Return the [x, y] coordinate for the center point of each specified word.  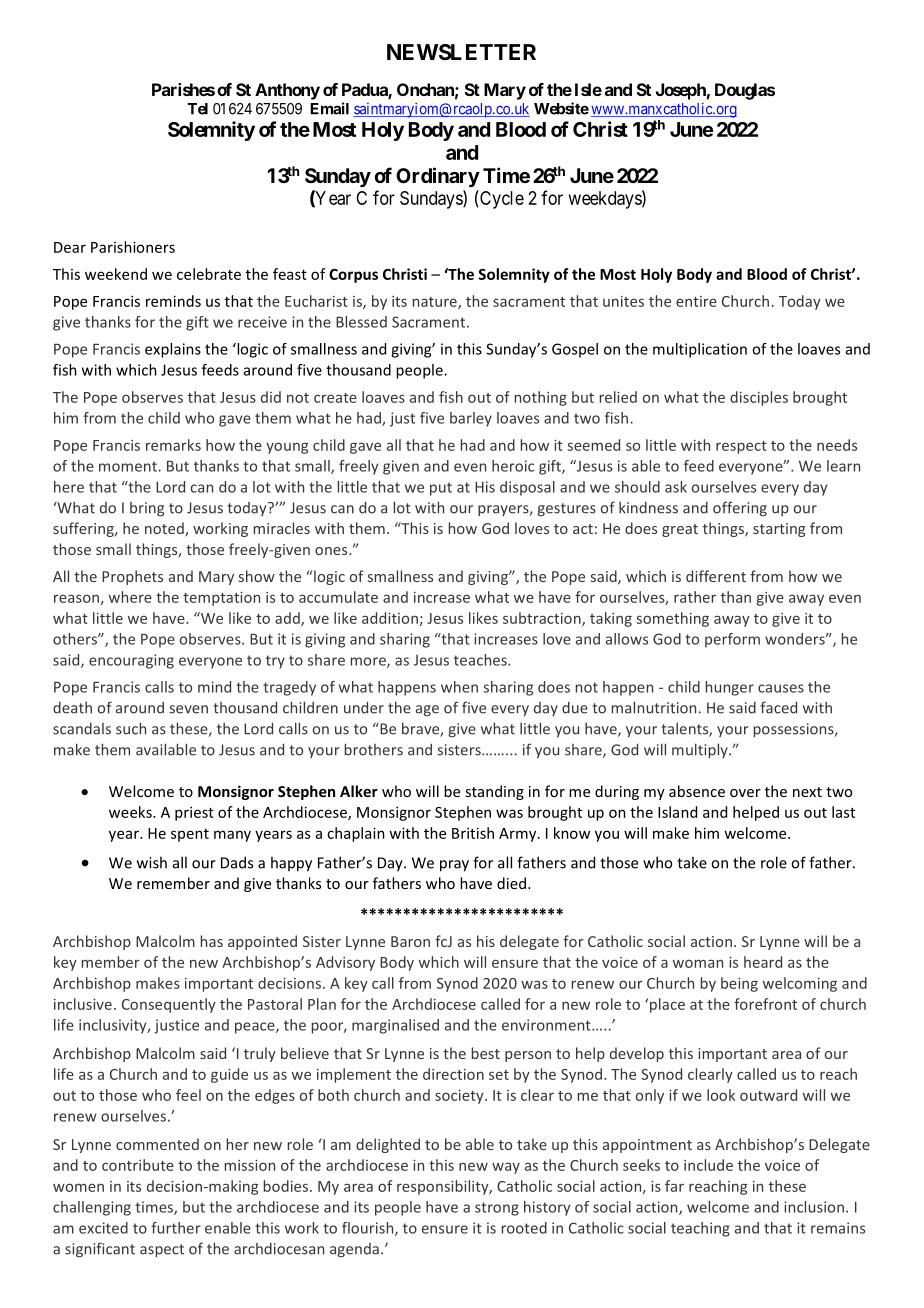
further [176, 1228]
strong [497, 1209]
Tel [198, 109]
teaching [700, 1229]
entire [696, 301]
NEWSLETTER [461, 52]
